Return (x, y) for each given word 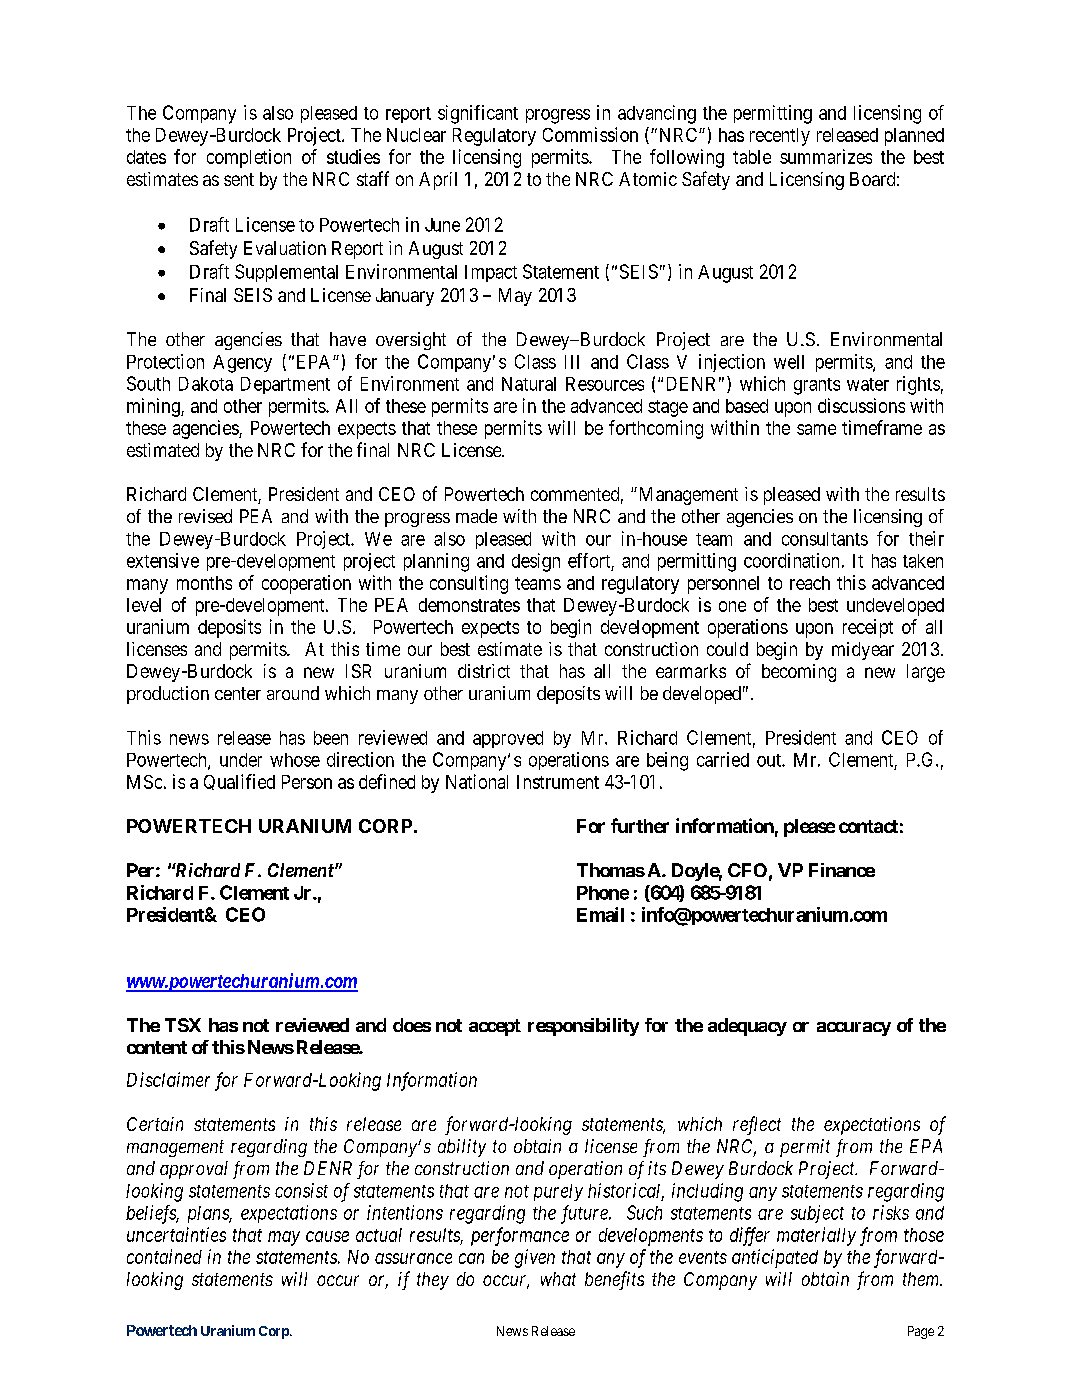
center (238, 693)
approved (508, 739)
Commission (590, 134)
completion (249, 158)
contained (164, 1256)
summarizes (826, 156)
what (558, 1279)
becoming (799, 673)
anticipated (775, 1258)
